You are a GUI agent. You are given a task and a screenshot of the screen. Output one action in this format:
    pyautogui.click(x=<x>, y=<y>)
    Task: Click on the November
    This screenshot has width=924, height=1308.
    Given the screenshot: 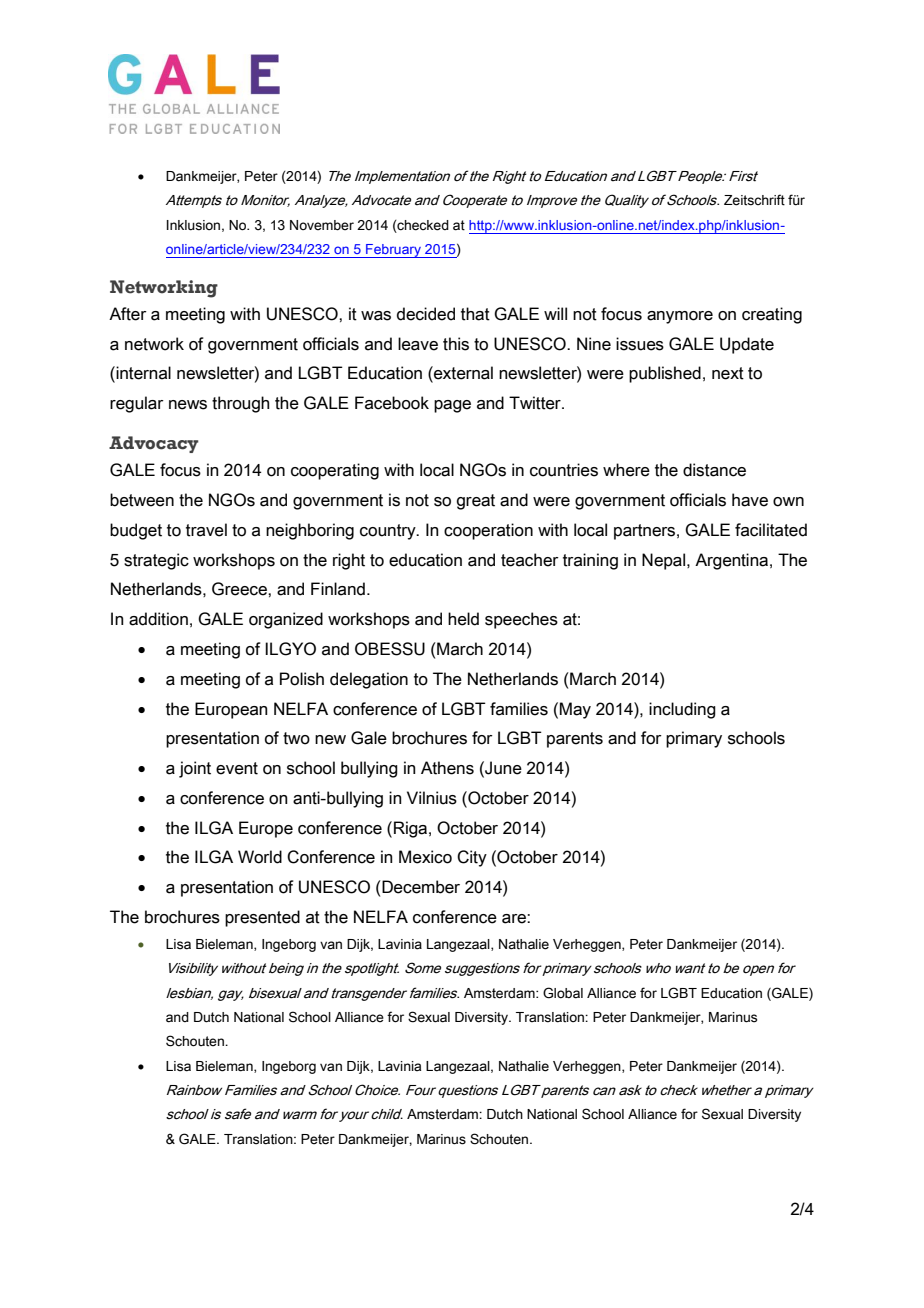 What is the action you would take?
    pyautogui.click(x=322, y=225)
